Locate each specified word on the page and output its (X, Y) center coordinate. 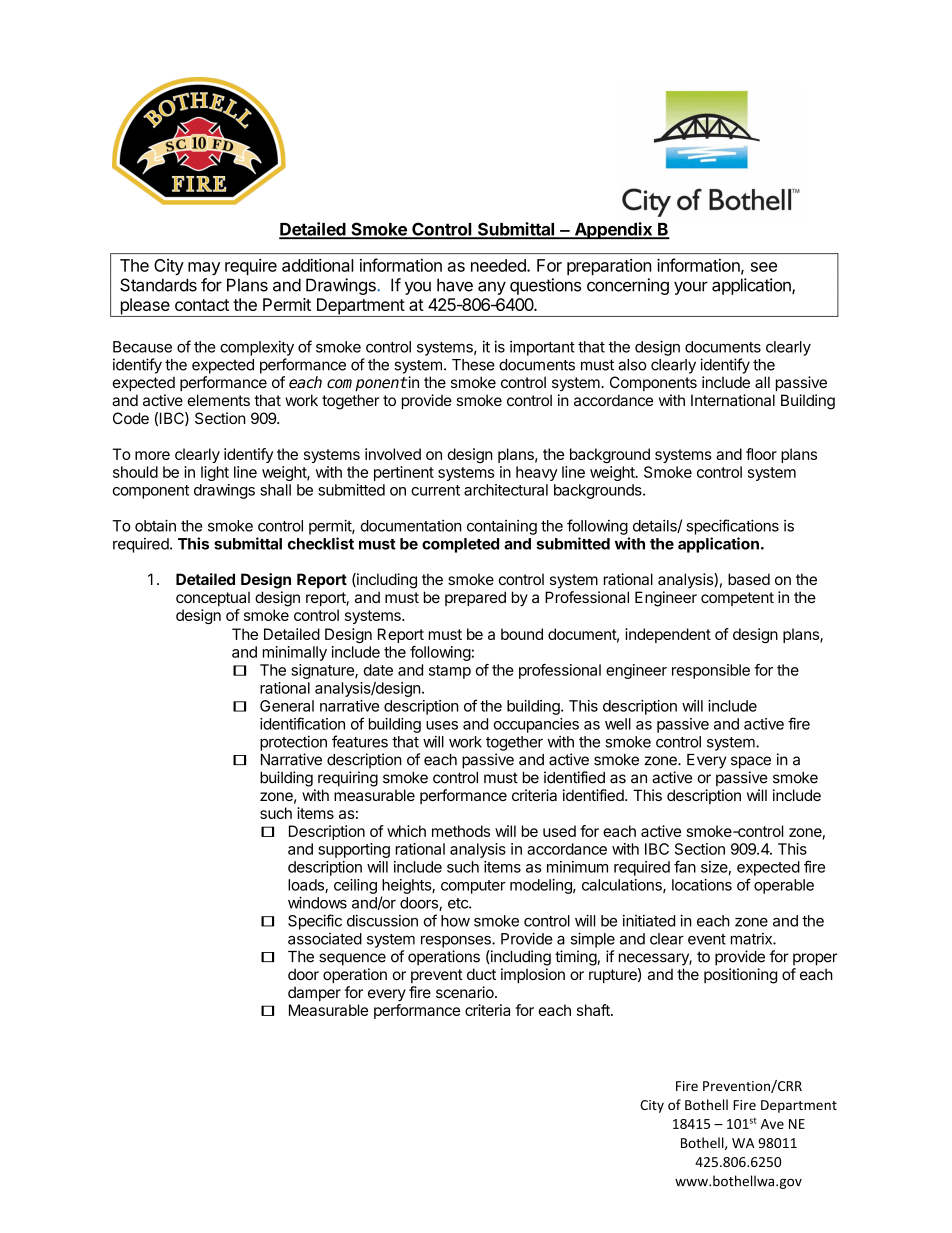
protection (293, 743)
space (751, 762)
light (215, 473)
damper (314, 993)
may (204, 268)
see (764, 267)
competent (737, 599)
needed (499, 265)
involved (393, 454)
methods (461, 831)
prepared (475, 598)
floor (761, 454)
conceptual (213, 599)
